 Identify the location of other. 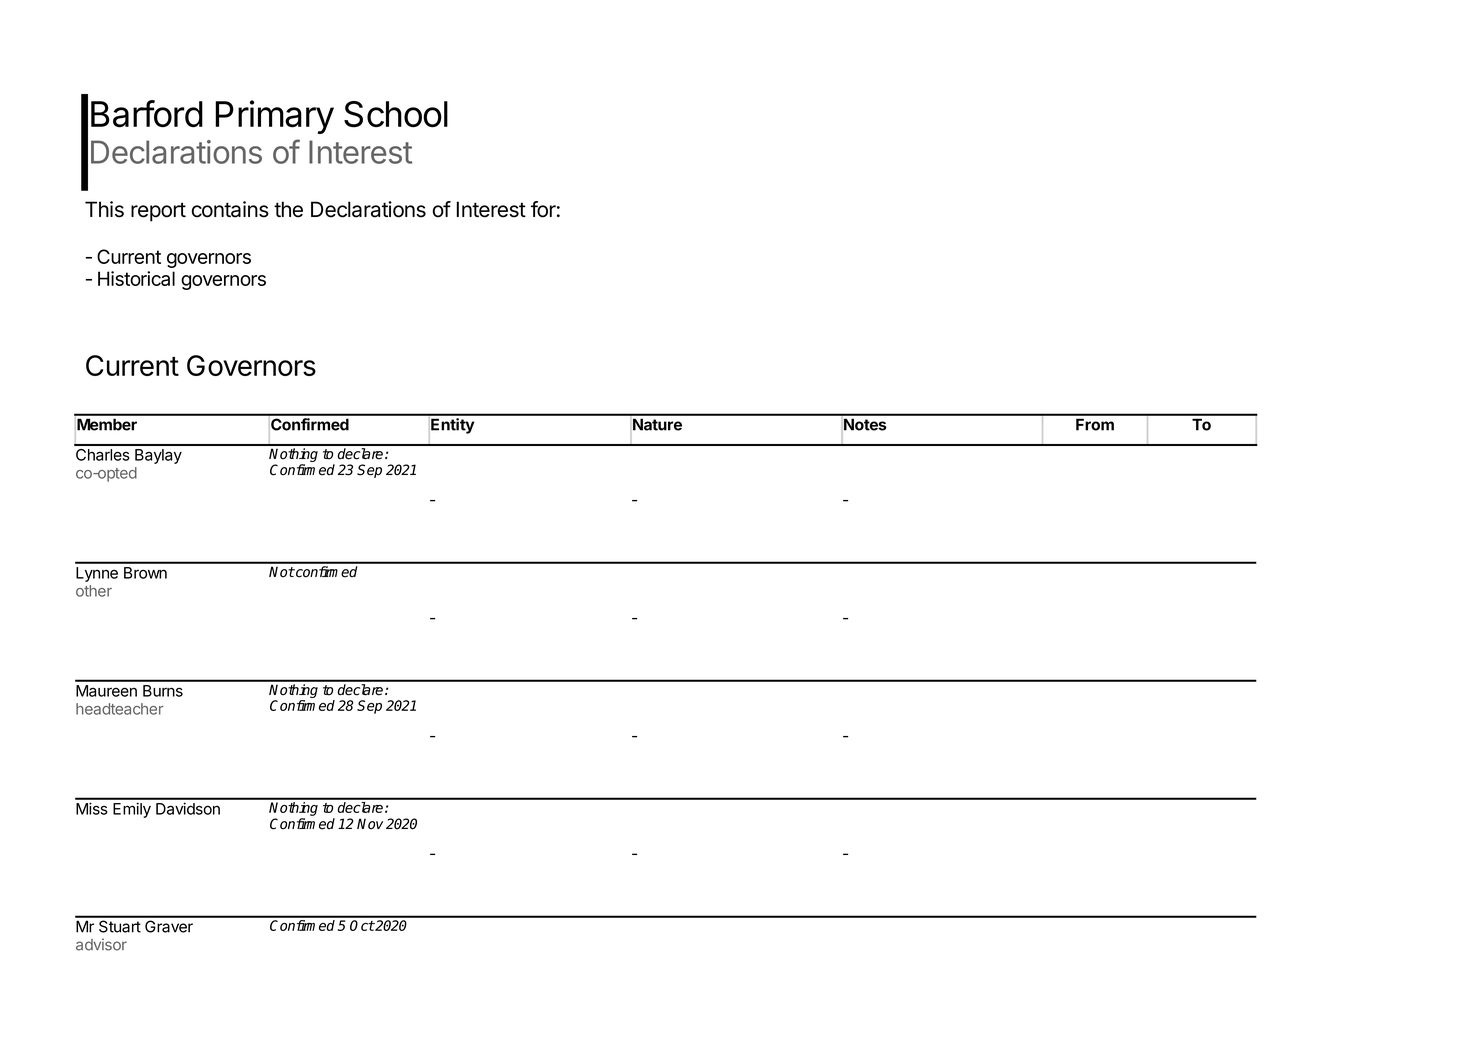
(94, 591).
